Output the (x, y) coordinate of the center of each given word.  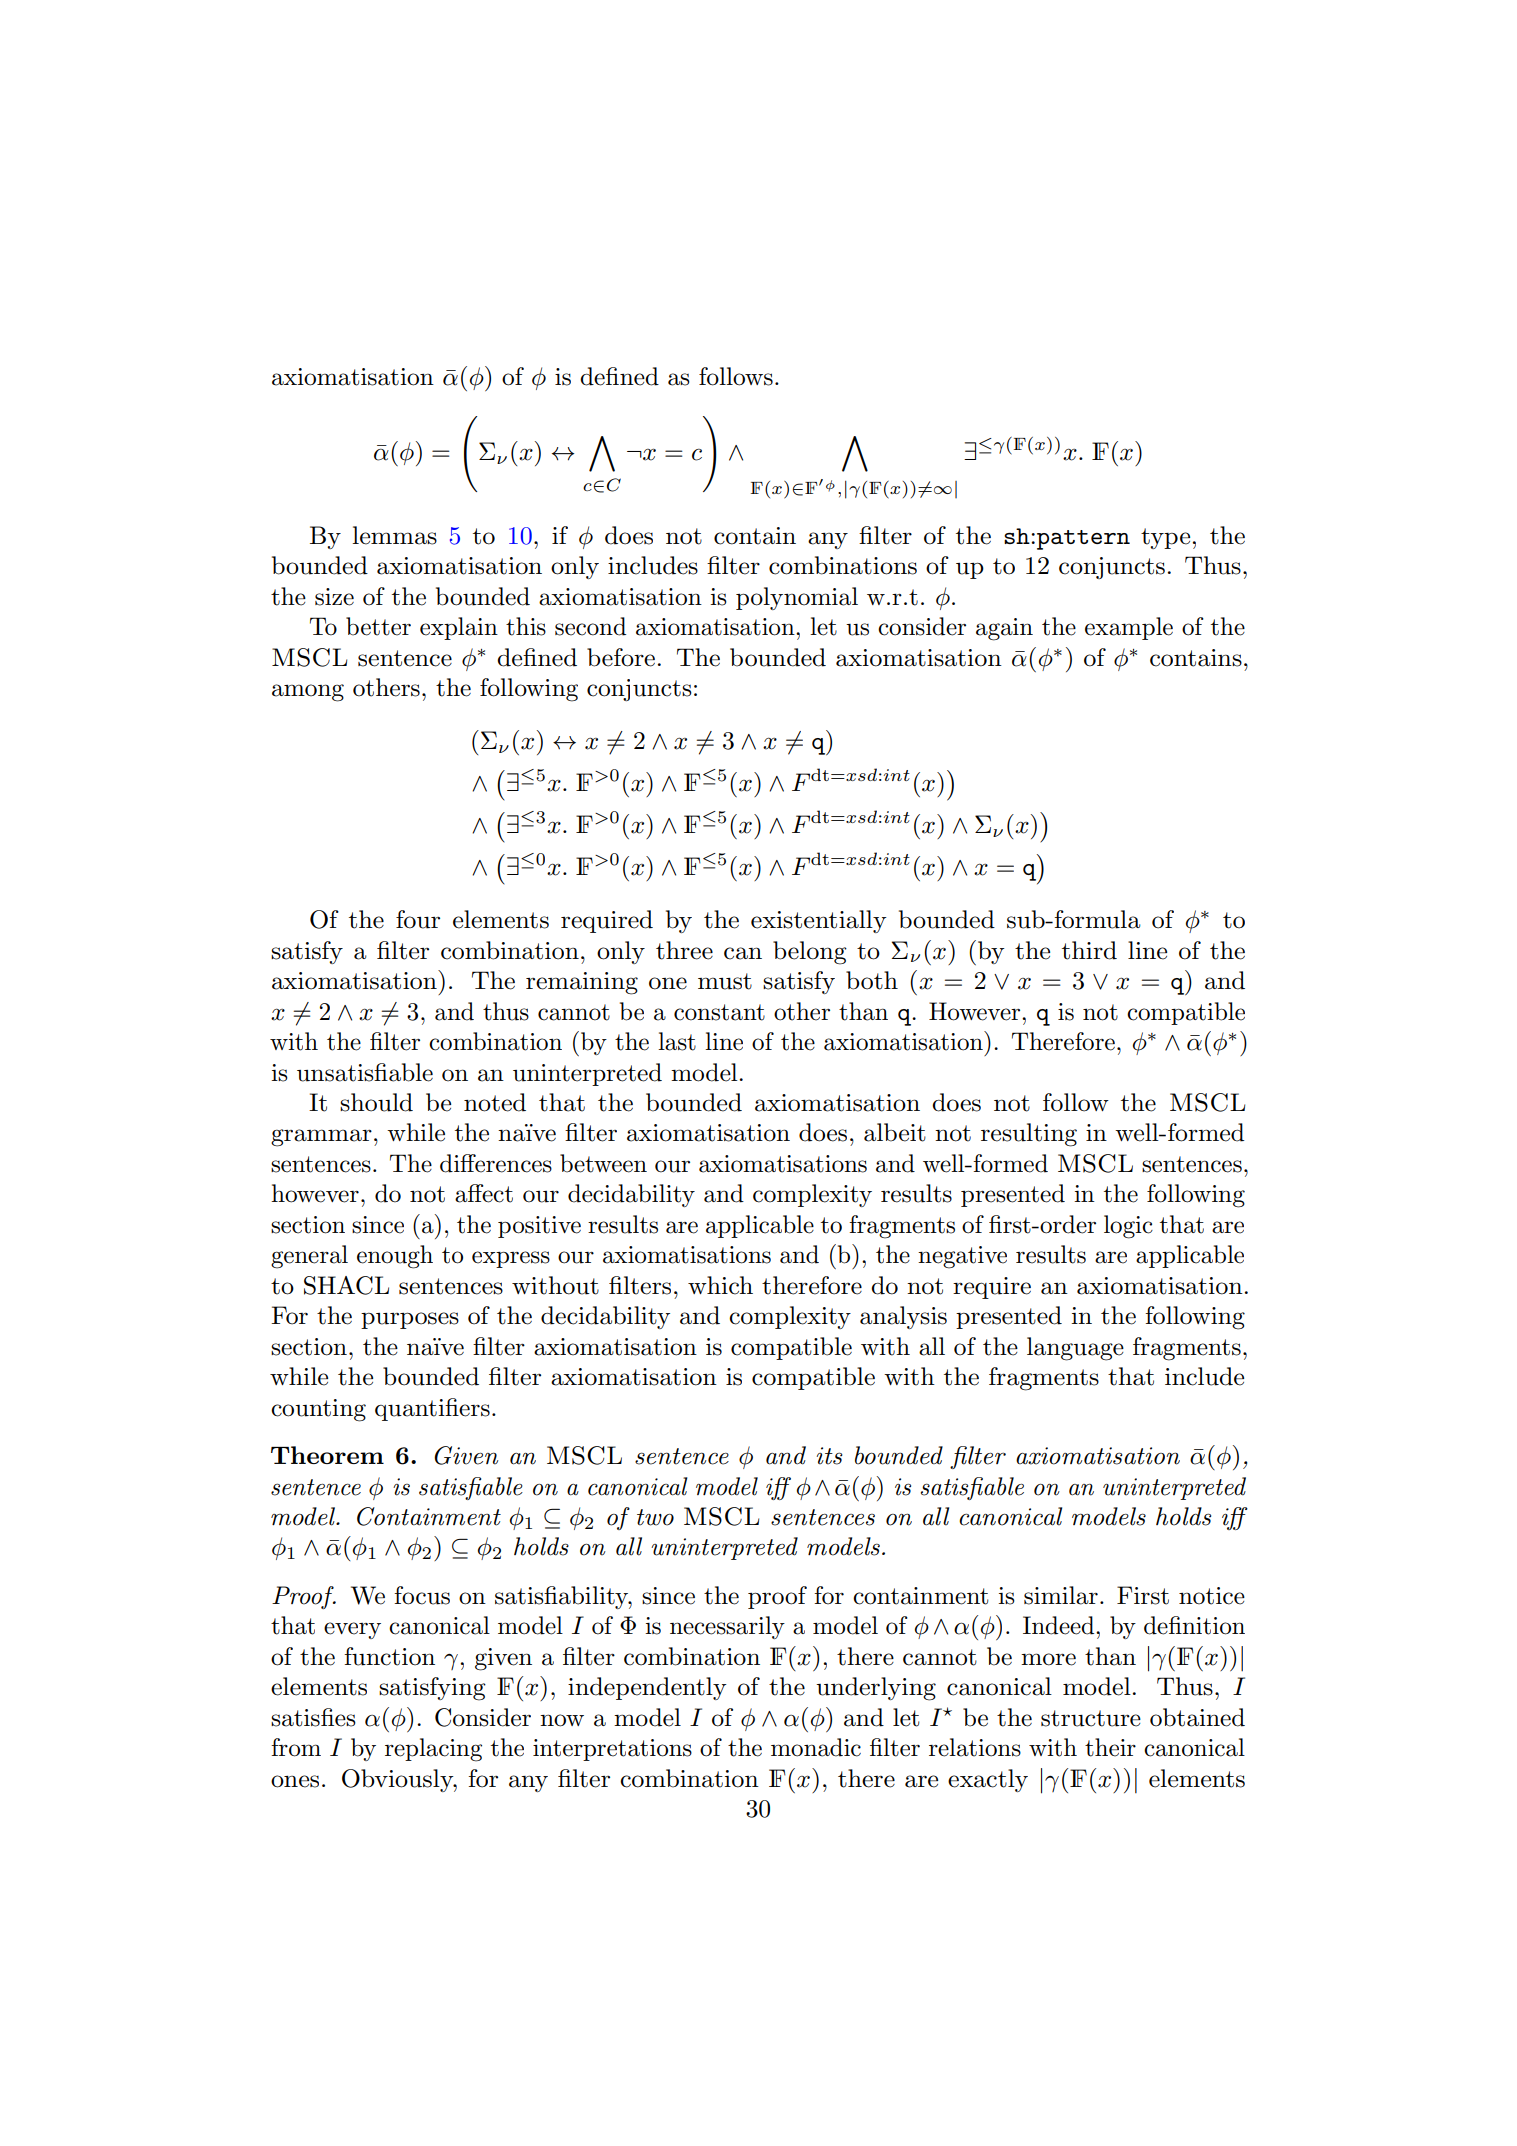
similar (1061, 1595)
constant (719, 1012)
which (720, 1285)
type (1165, 538)
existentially (819, 921)
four (418, 919)
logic (1128, 1227)
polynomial (797, 598)
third (1089, 950)
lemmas (395, 535)
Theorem (327, 1455)
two (655, 1517)
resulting (1029, 1135)
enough (395, 1257)
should (376, 1102)
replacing (433, 1750)
